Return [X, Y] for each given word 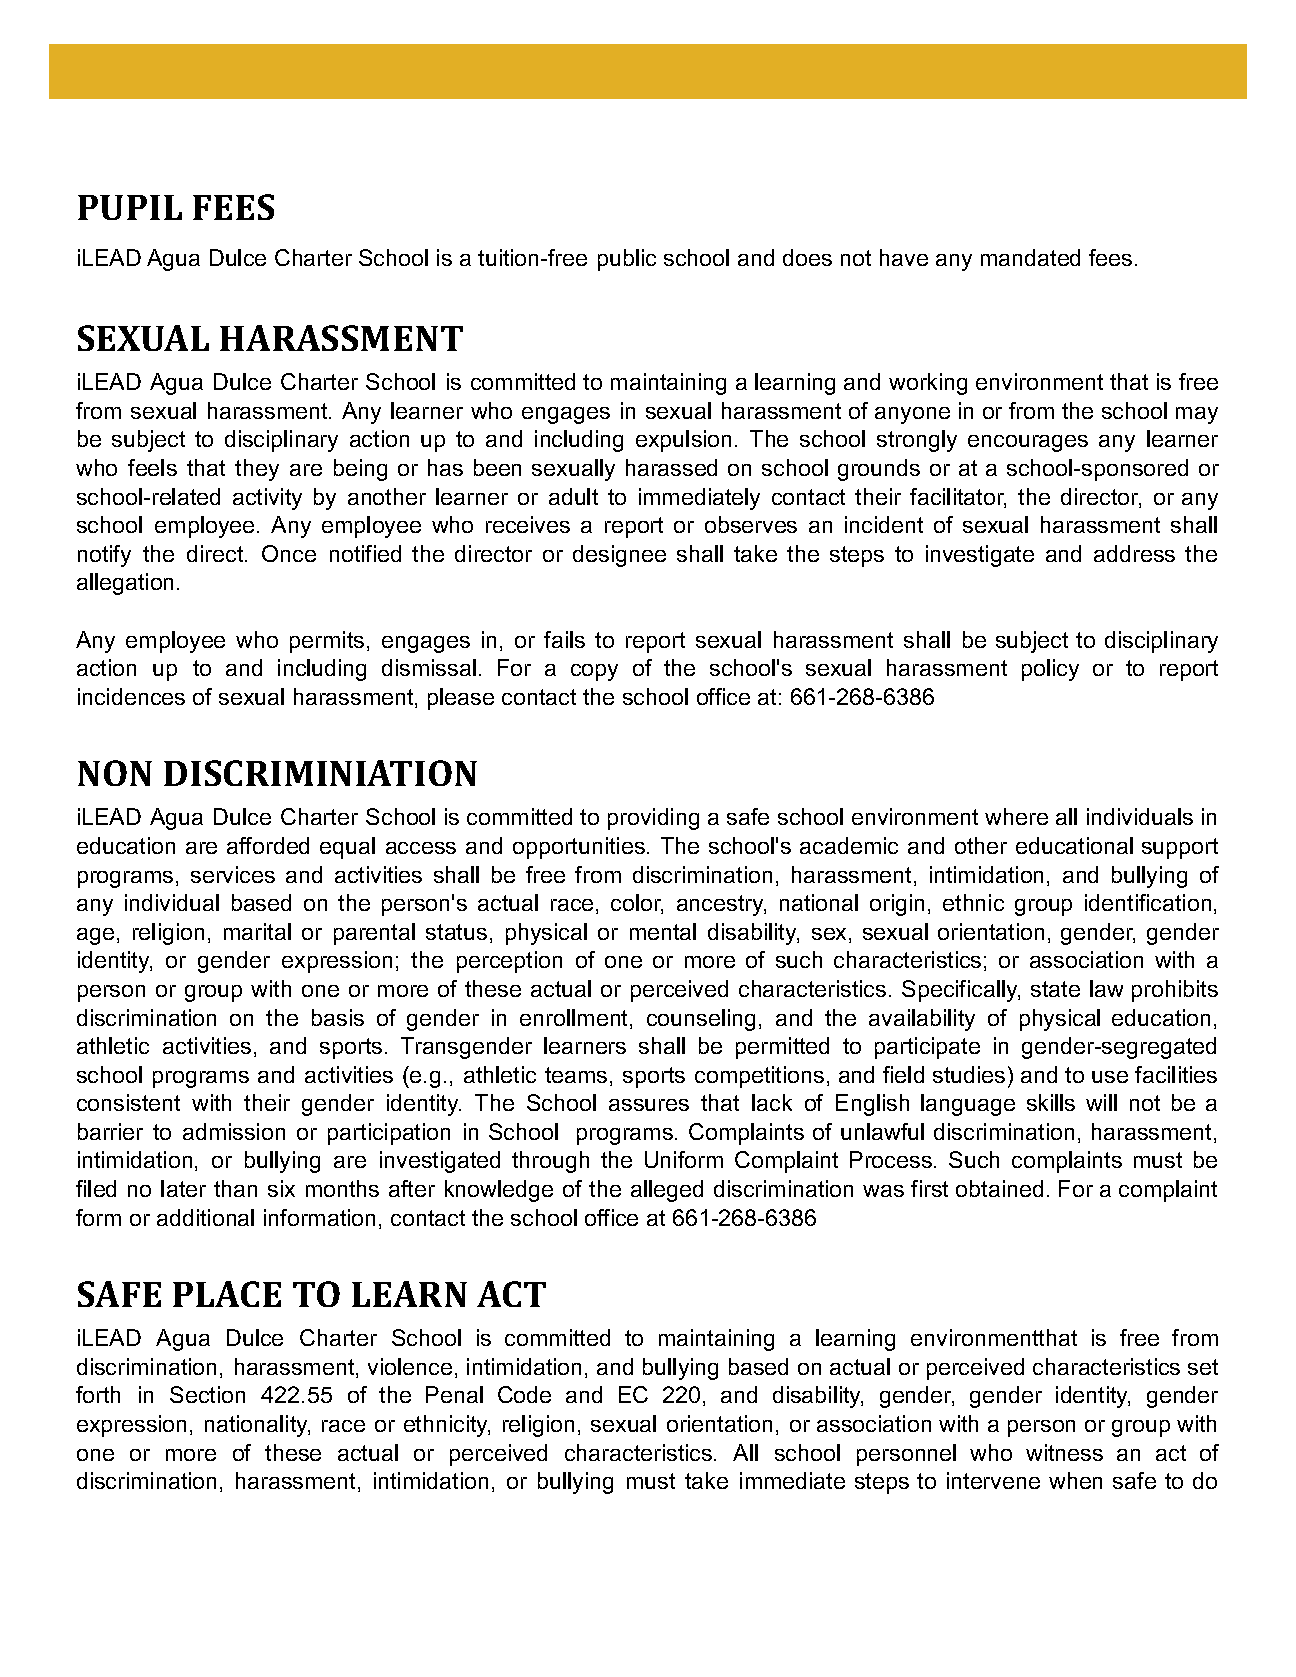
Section [207, 1394]
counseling [701, 1020]
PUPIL [130, 207]
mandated [1030, 257]
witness [1064, 1452]
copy [594, 672]
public [627, 260]
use [1110, 1077]
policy [1050, 670]
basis [338, 1017]
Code [524, 1394]
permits [327, 642]
